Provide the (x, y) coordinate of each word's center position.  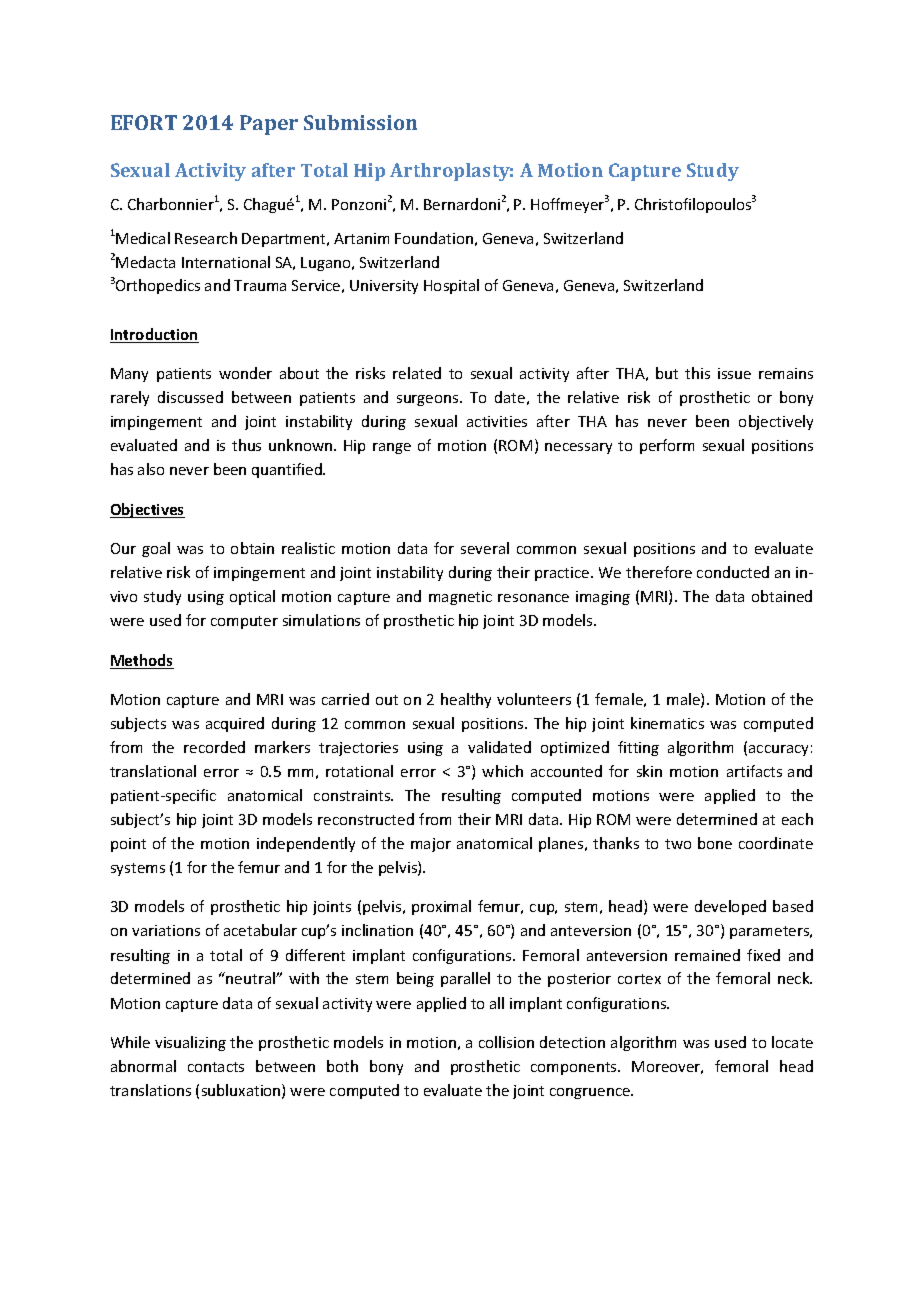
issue (734, 373)
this (697, 373)
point (128, 845)
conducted (733, 572)
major (431, 845)
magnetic (460, 598)
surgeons (429, 400)
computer (244, 622)
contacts (216, 1067)
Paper (269, 125)
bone (715, 843)
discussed (190, 397)
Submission (360, 122)
